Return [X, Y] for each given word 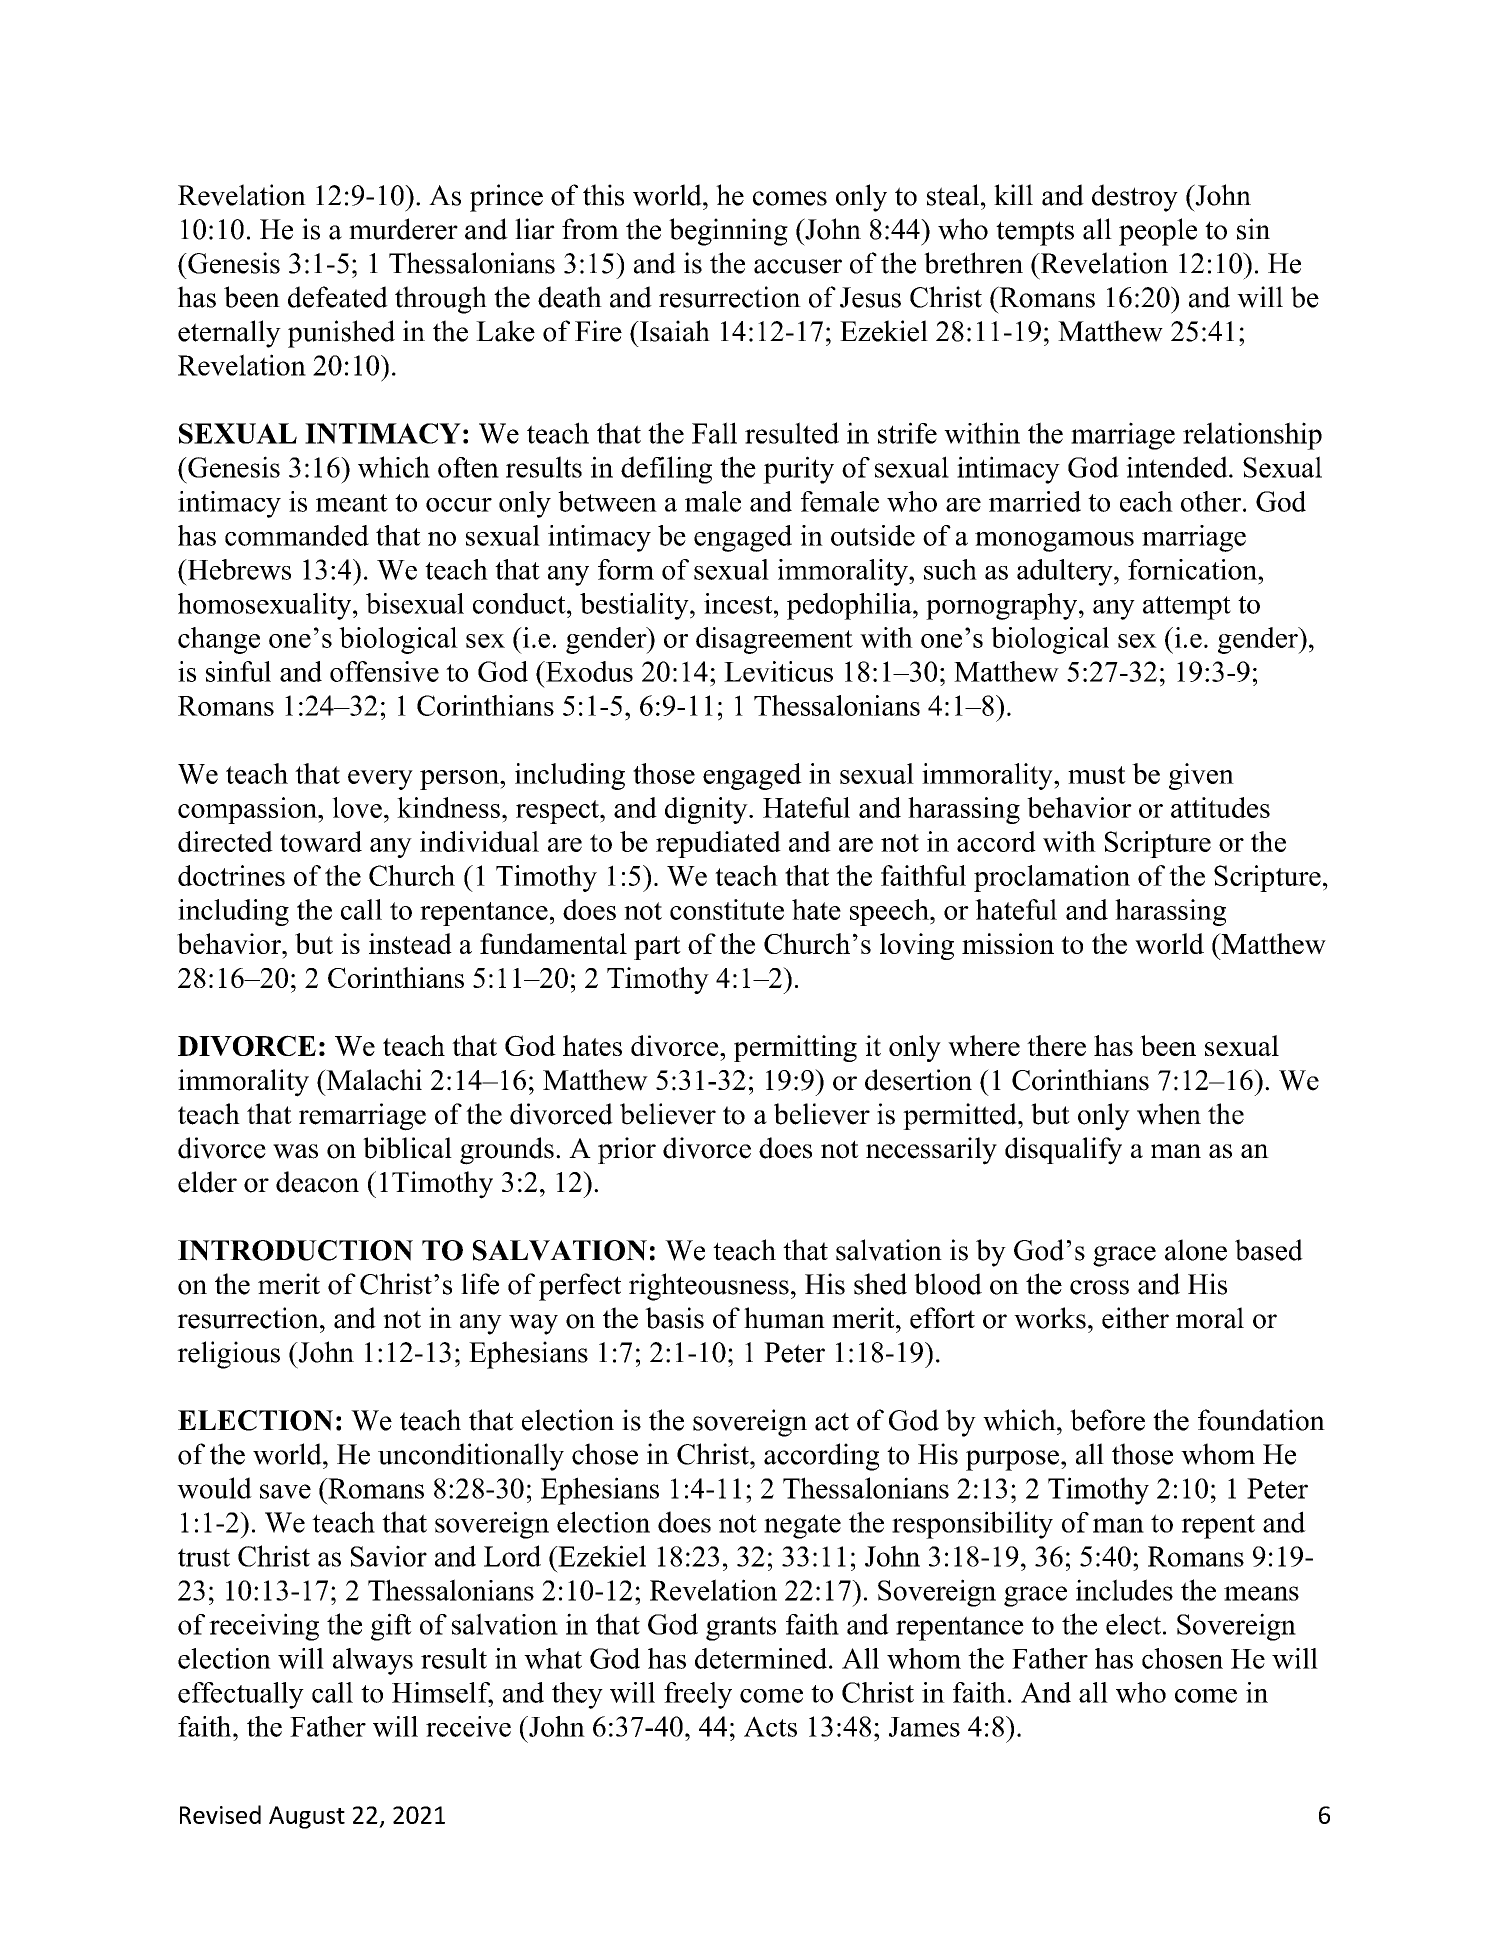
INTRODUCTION [295, 1250]
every [380, 780]
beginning [728, 232]
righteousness [709, 1287]
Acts [770, 1726]
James [924, 1727]
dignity [707, 810]
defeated [338, 297]
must [1097, 775]
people [1158, 232]
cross [1099, 1287]
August [307, 1817]
